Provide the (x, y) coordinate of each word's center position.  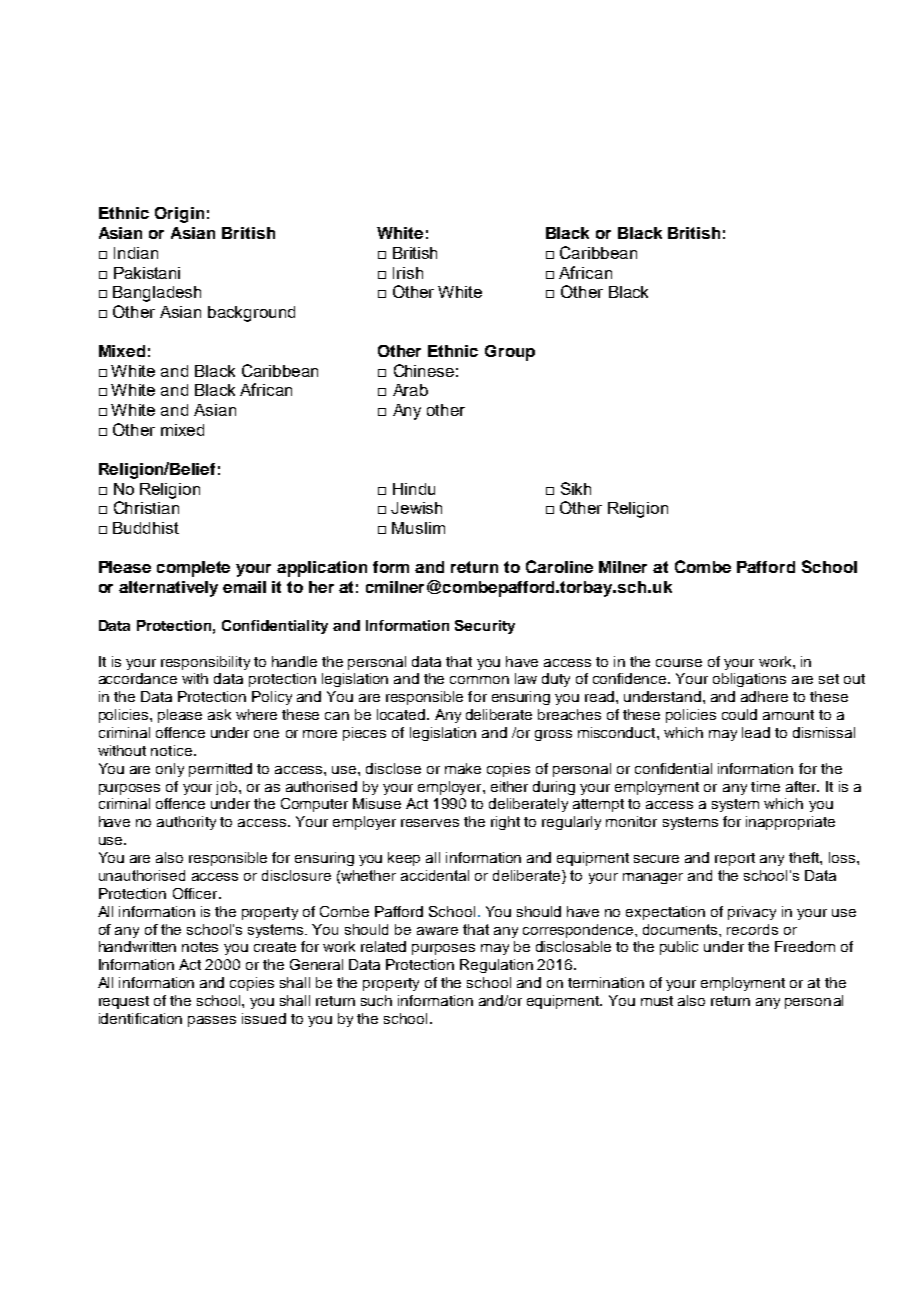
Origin (179, 215)
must (657, 1001)
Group (510, 353)
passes (212, 1021)
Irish (408, 273)
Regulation (496, 966)
